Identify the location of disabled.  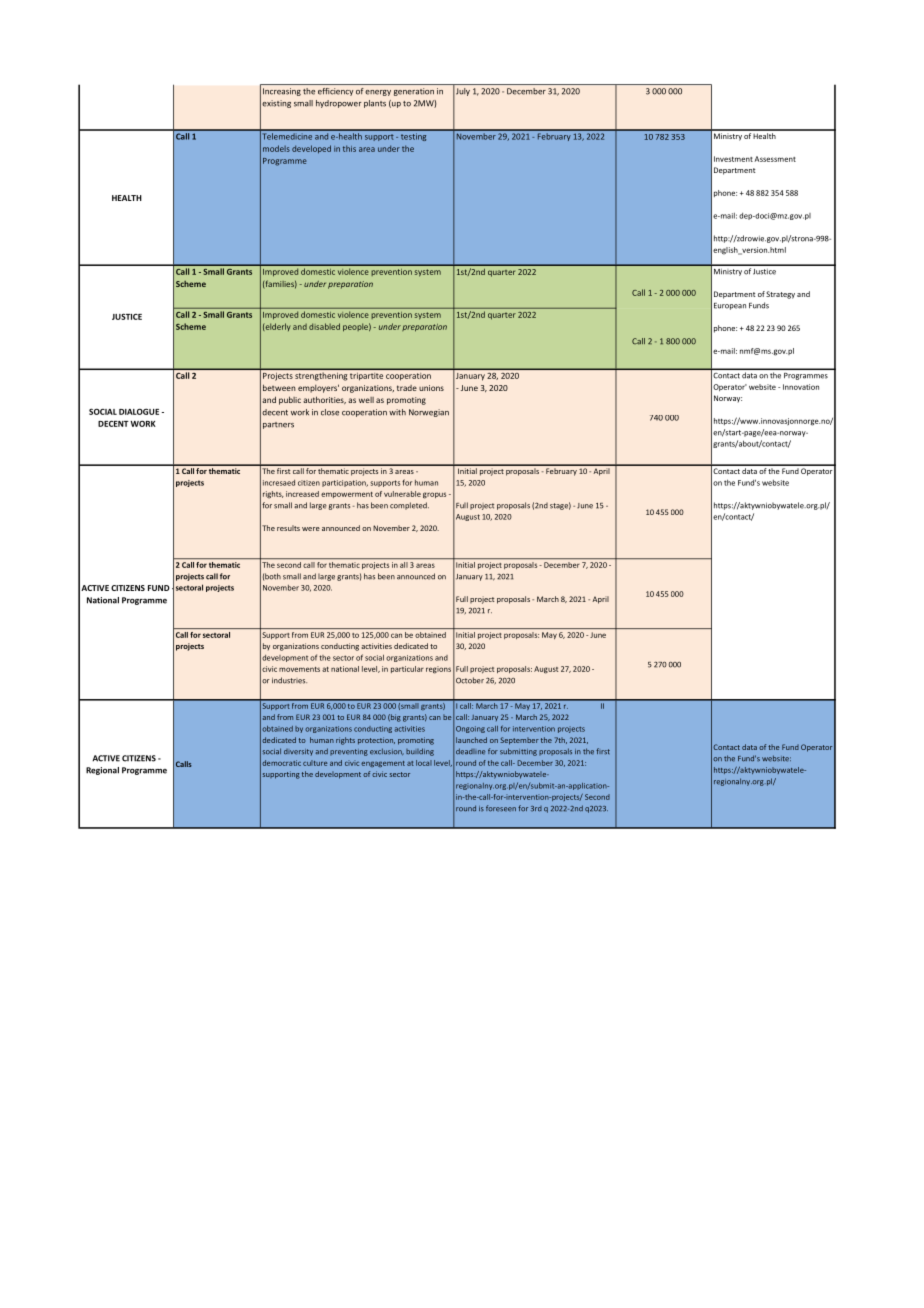
(324, 326).
